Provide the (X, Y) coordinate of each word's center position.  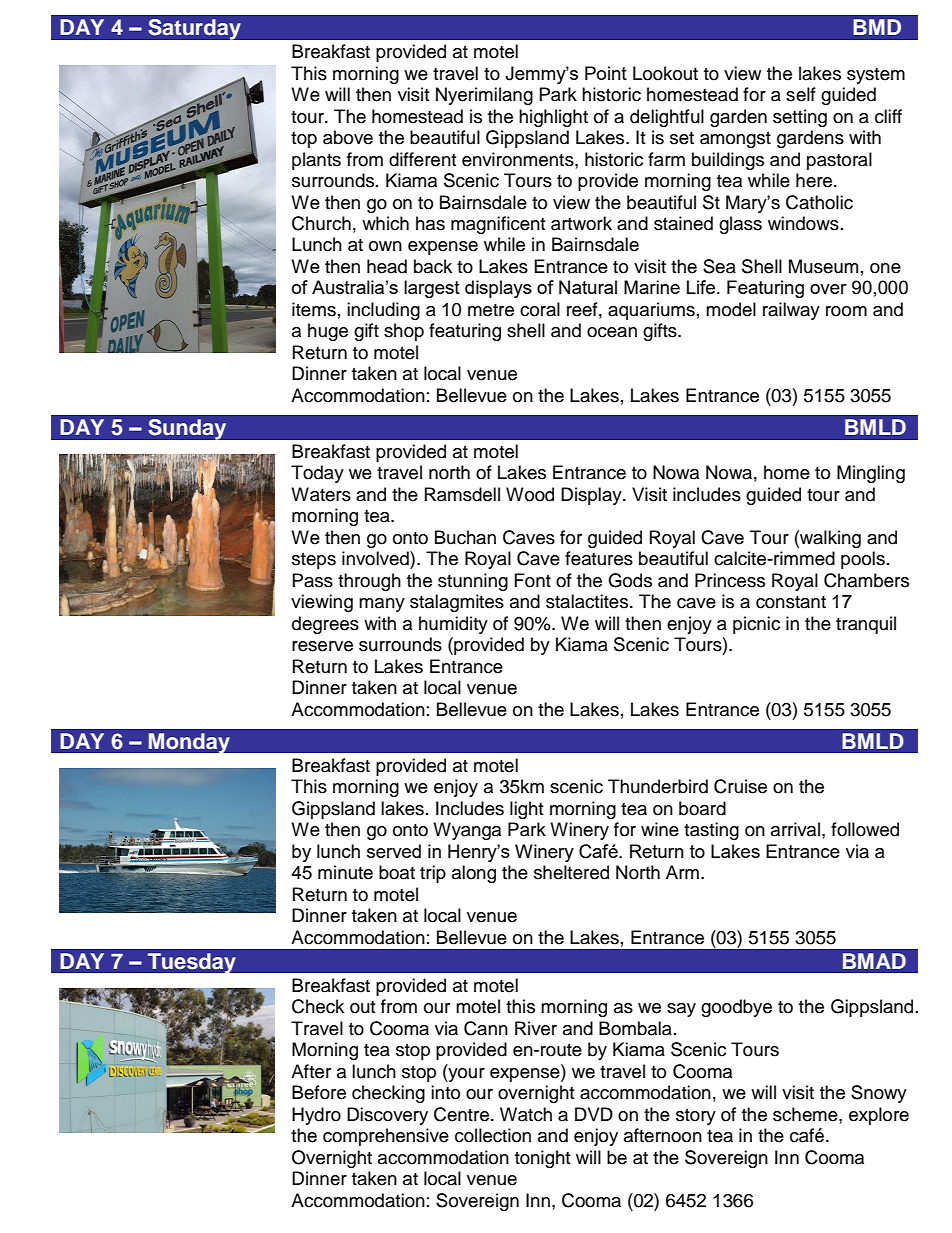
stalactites (587, 601)
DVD (594, 1114)
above (348, 137)
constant (791, 602)
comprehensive (386, 1137)
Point (606, 73)
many (382, 605)
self (801, 94)
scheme (806, 1114)
